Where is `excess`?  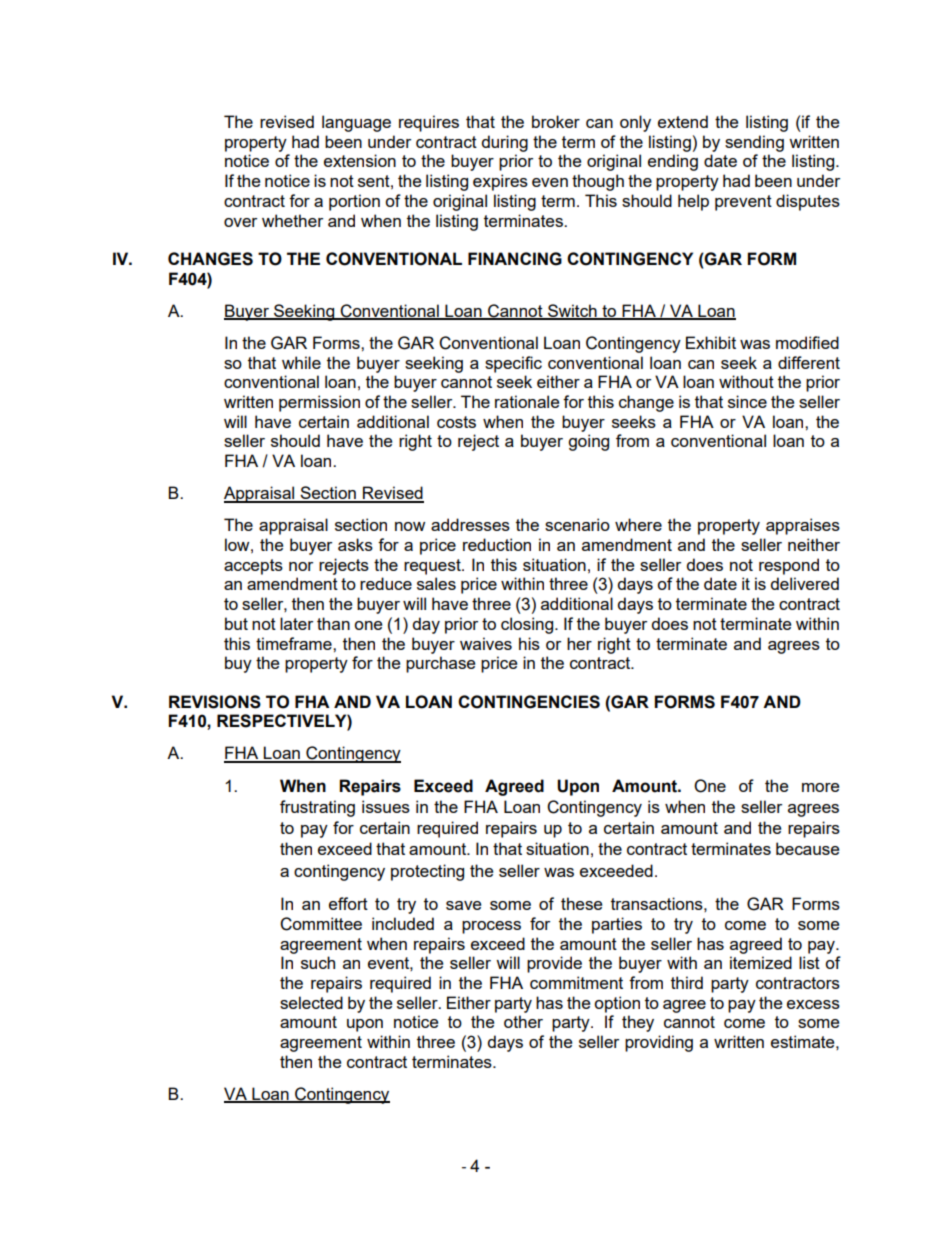
excess is located at coordinates (813, 1004).
